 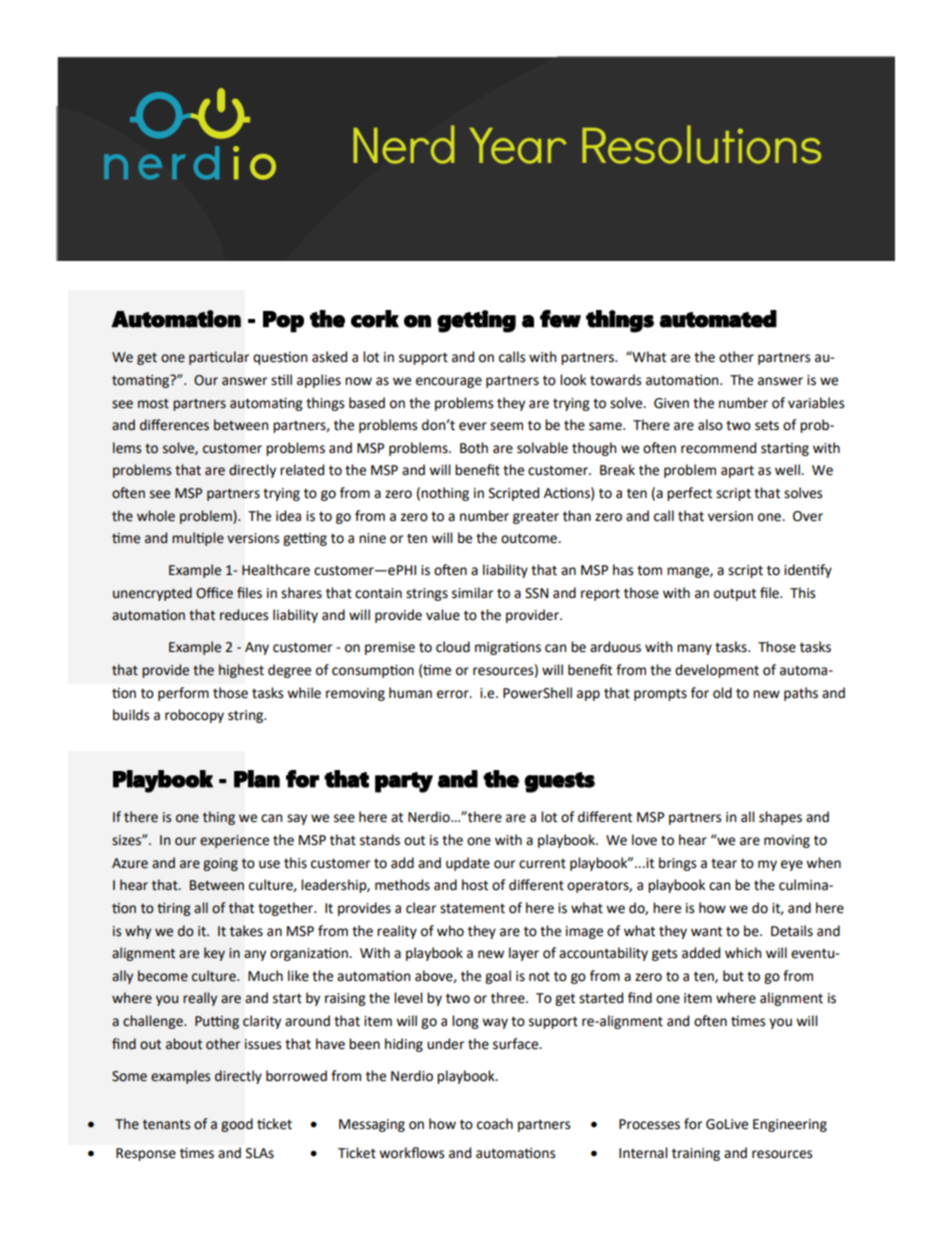 What do you see at coordinates (790, 1125) in the screenshot?
I see `Engineering` at bounding box center [790, 1125].
